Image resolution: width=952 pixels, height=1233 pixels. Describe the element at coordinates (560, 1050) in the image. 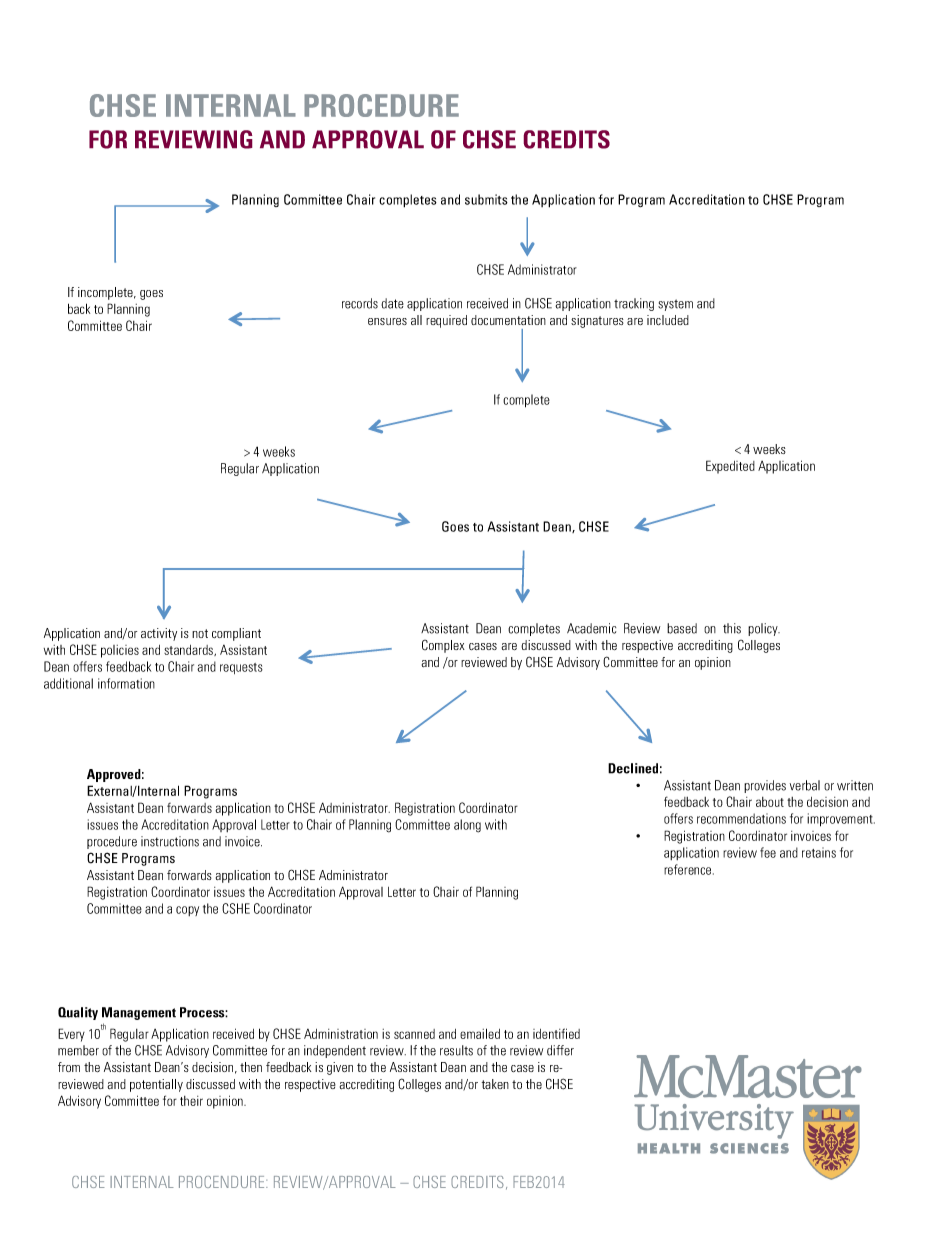

I see `differ` at that location.
